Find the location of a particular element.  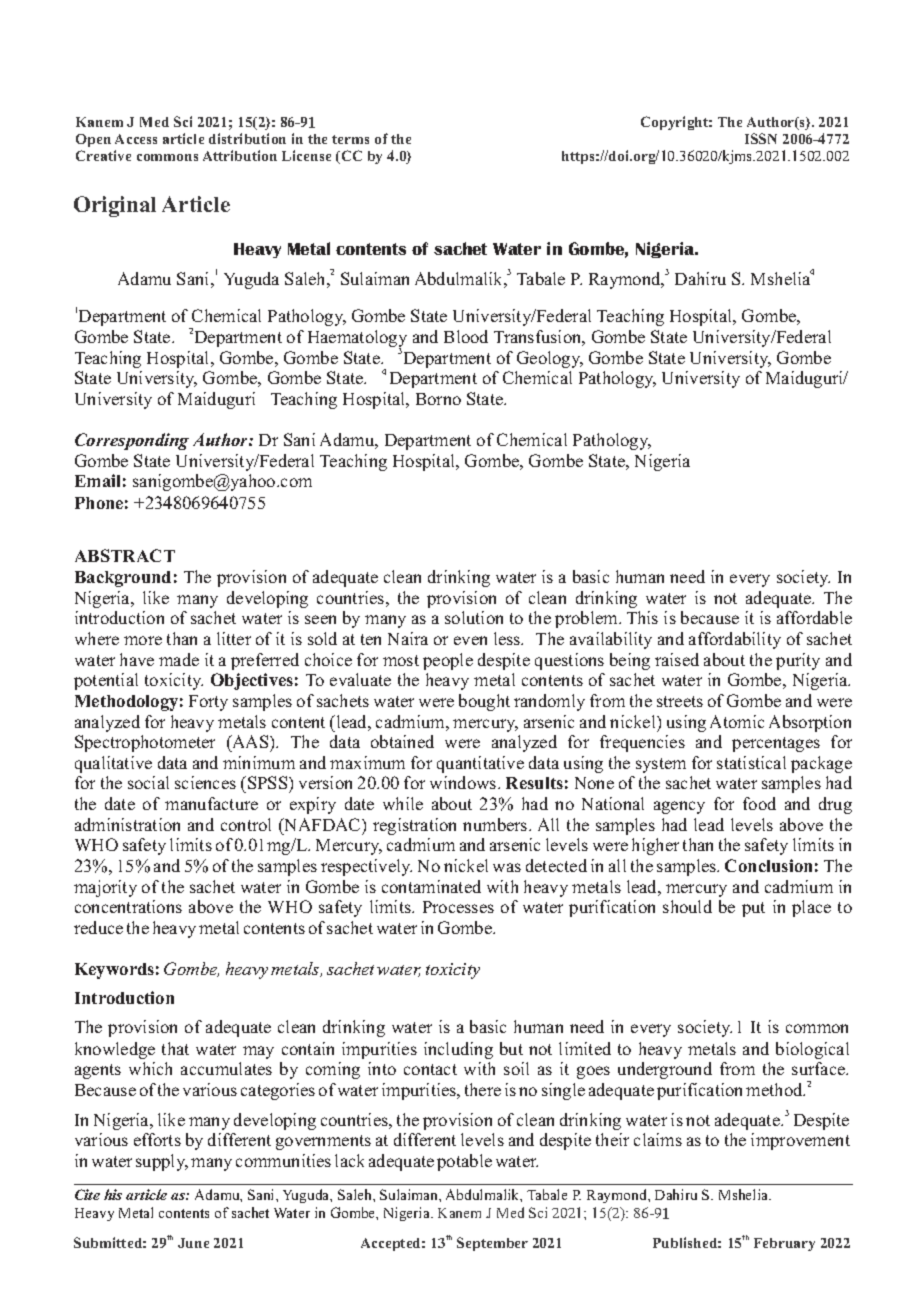

Geology is located at coordinates (550, 359).
